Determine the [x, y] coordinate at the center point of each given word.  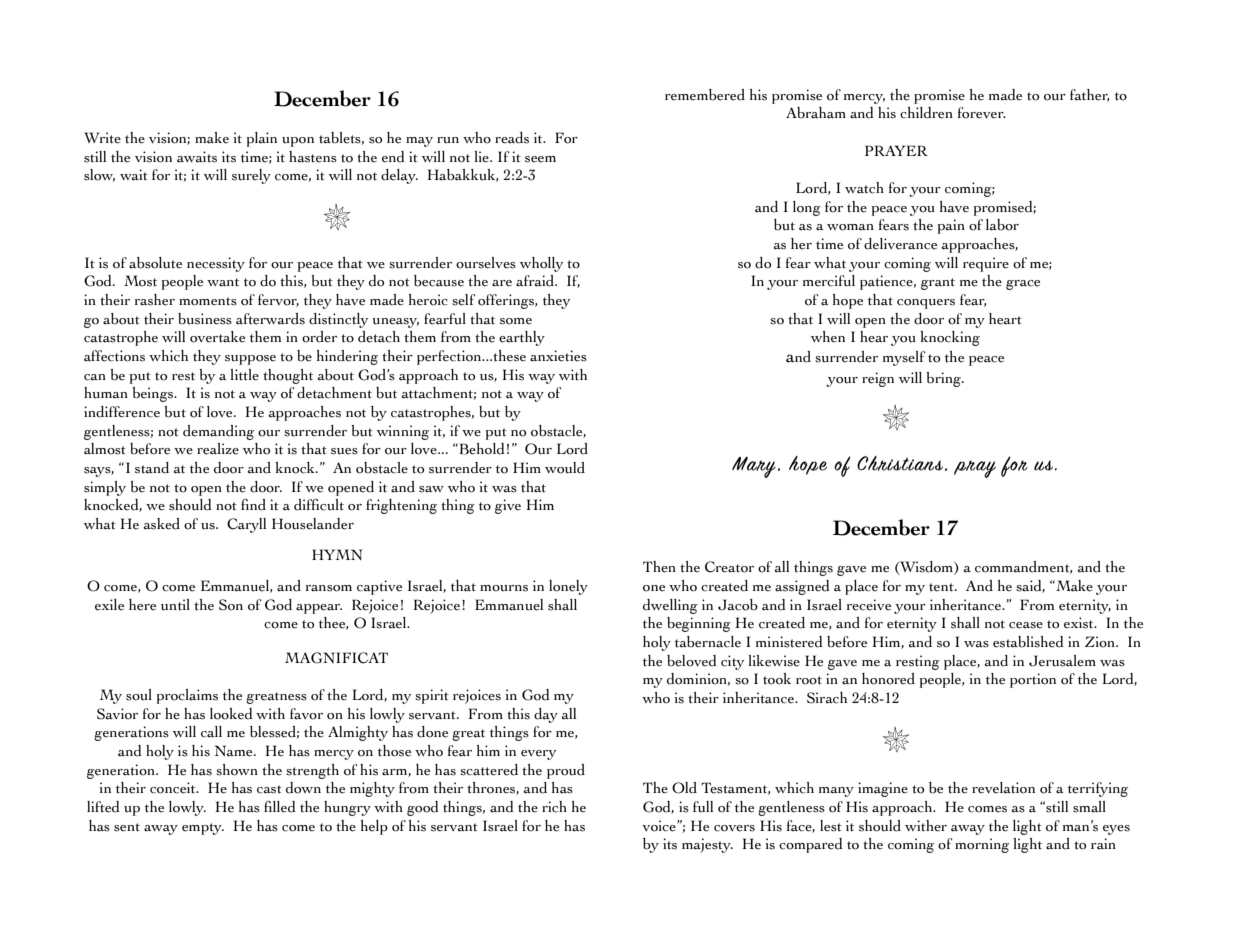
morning [982, 845]
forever [982, 113]
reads [512, 138]
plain [262, 139]
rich [554, 807]
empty [203, 829]
